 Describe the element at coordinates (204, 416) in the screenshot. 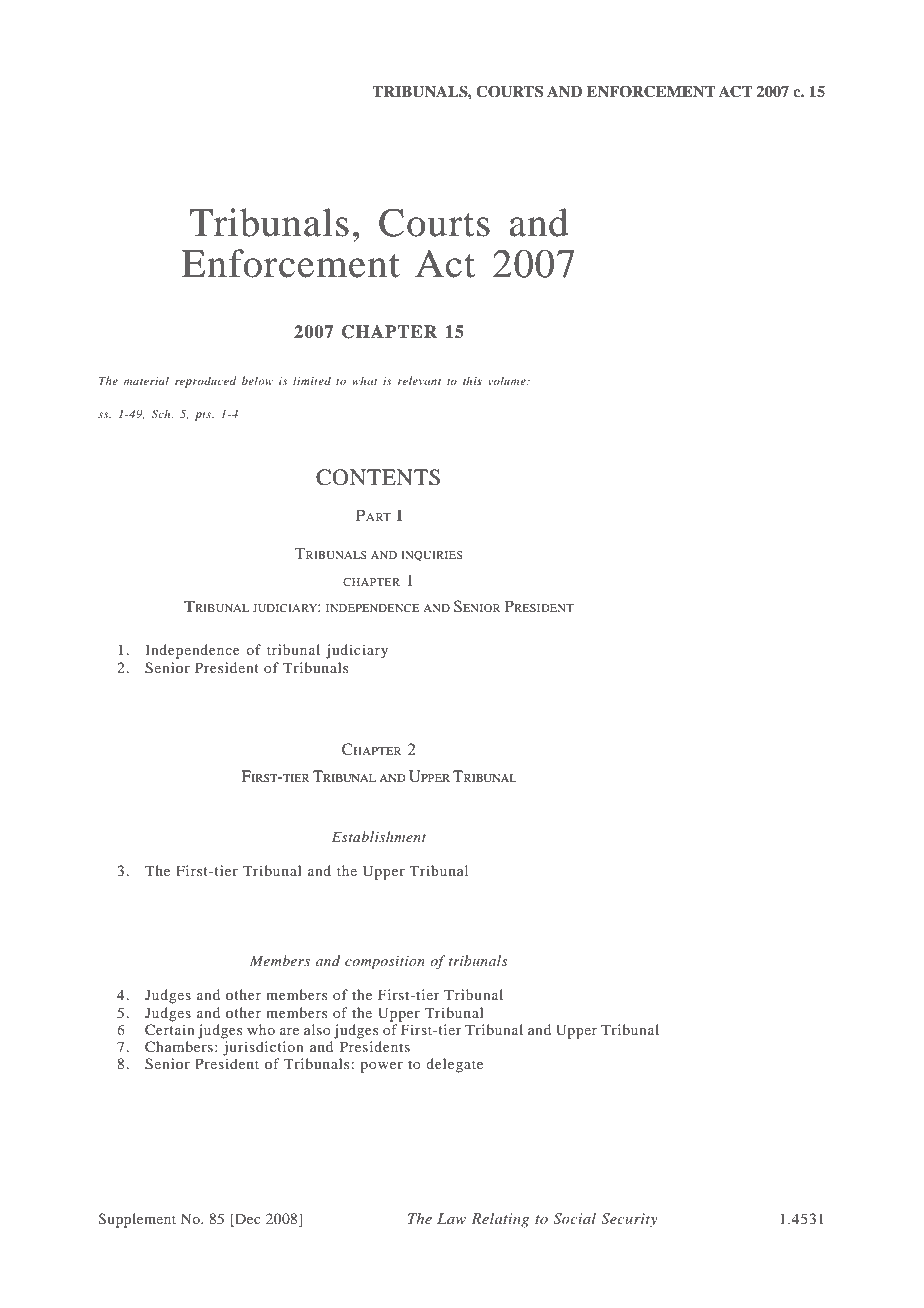

I see `pts` at that location.
